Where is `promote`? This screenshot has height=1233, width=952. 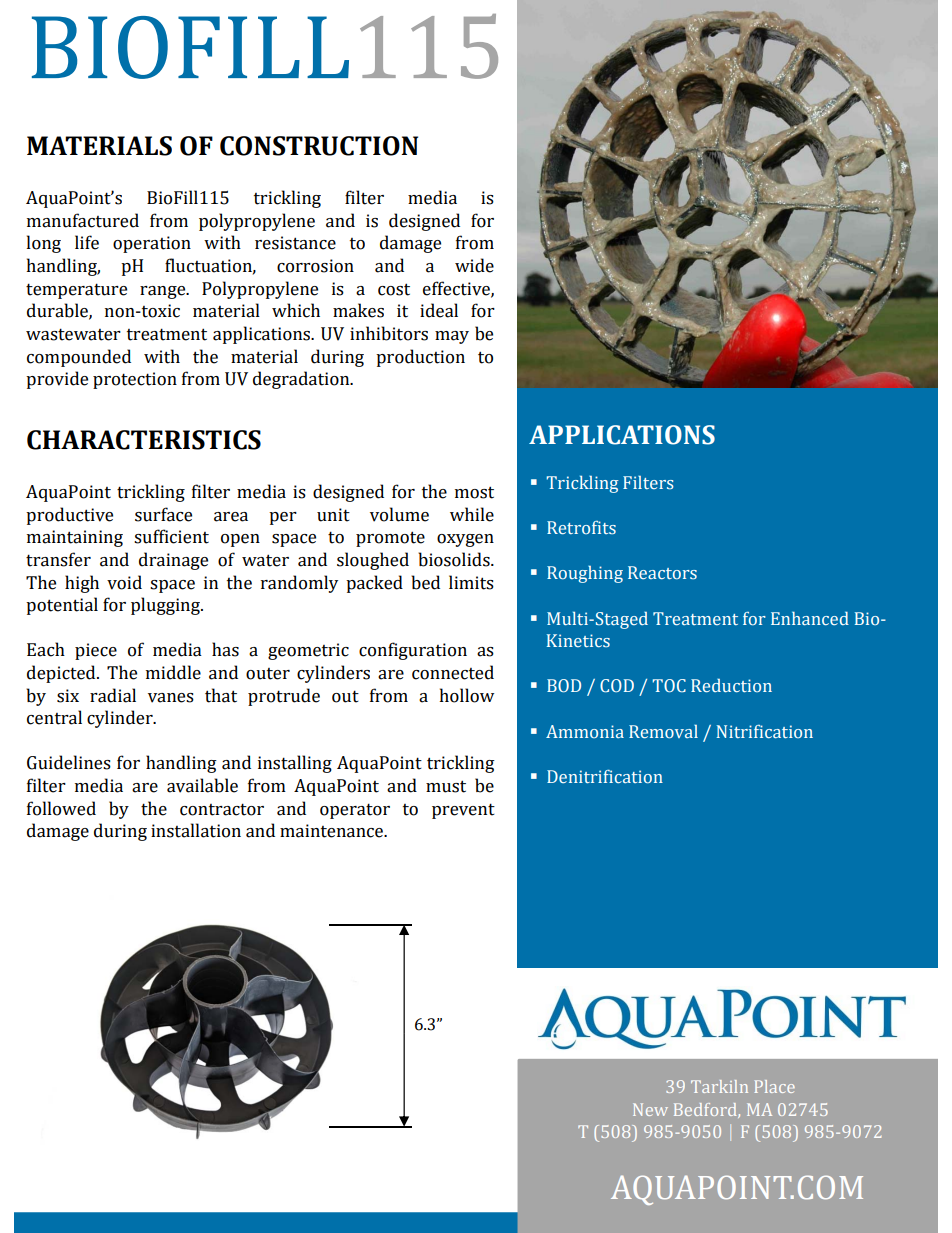
promote is located at coordinates (390, 539).
